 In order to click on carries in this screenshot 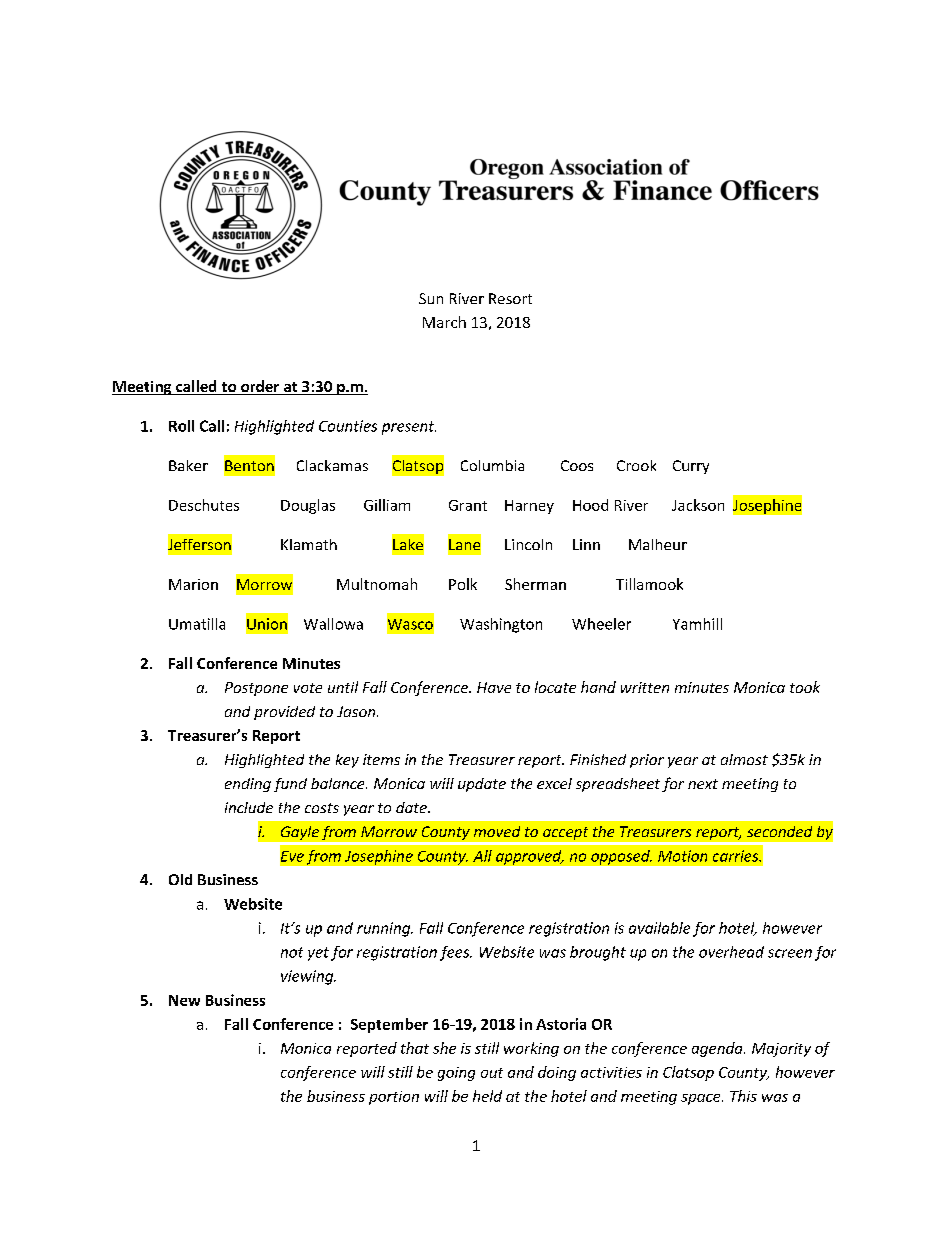, I will do `click(737, 856)`.
